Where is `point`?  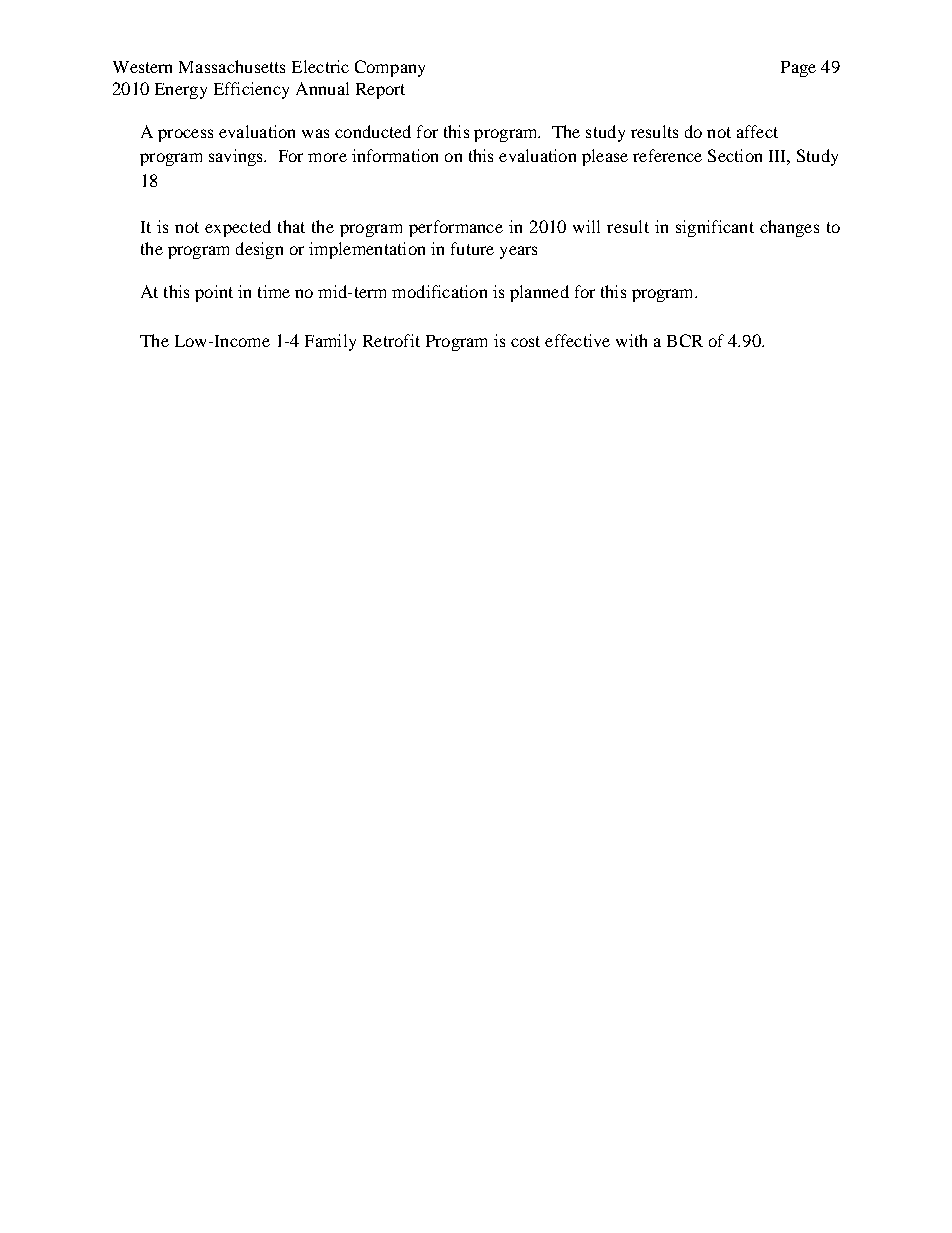 point is located at coordinates (214, 293).
